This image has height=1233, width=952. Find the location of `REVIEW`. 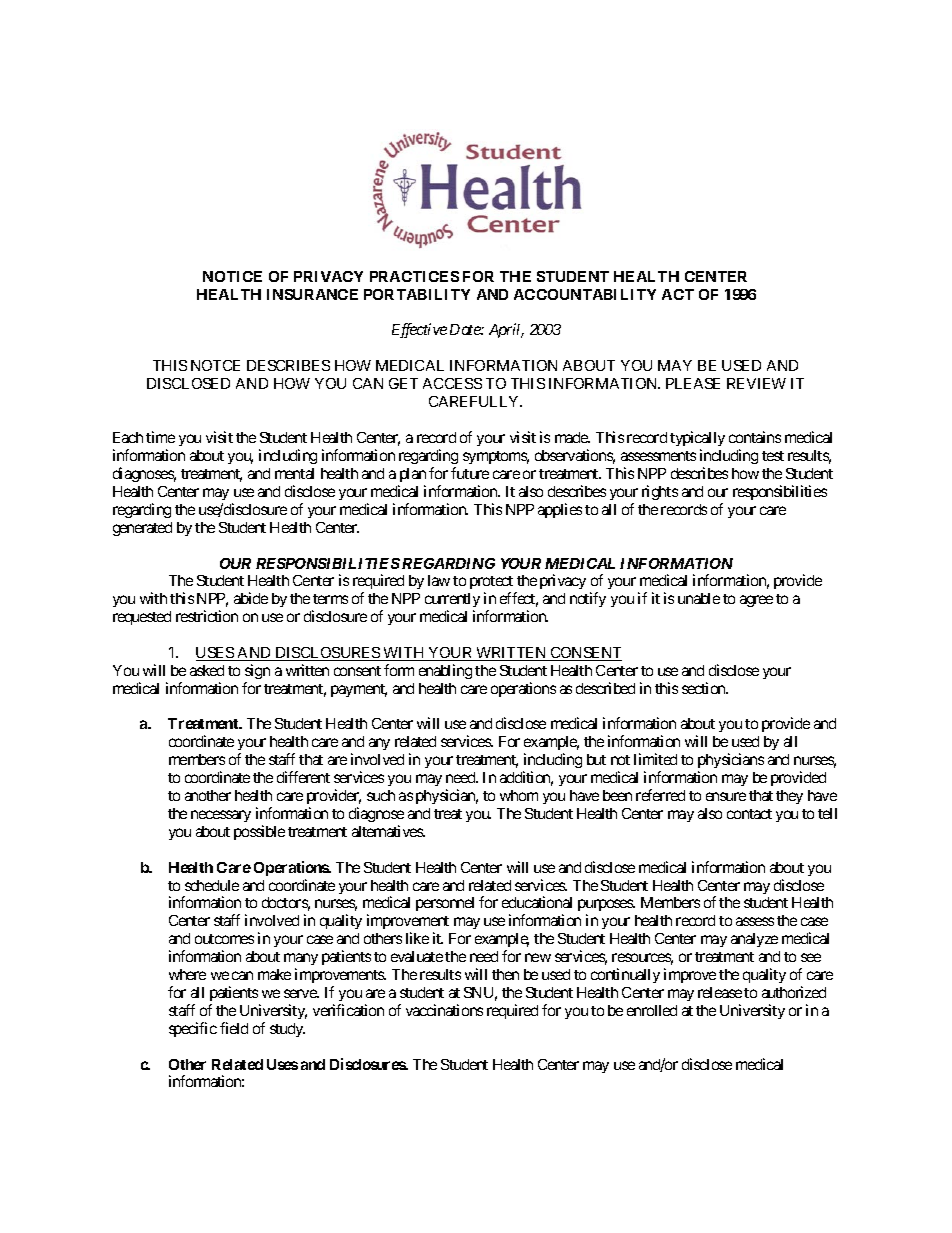

REVIEW is located at coordinates (756, 383).
